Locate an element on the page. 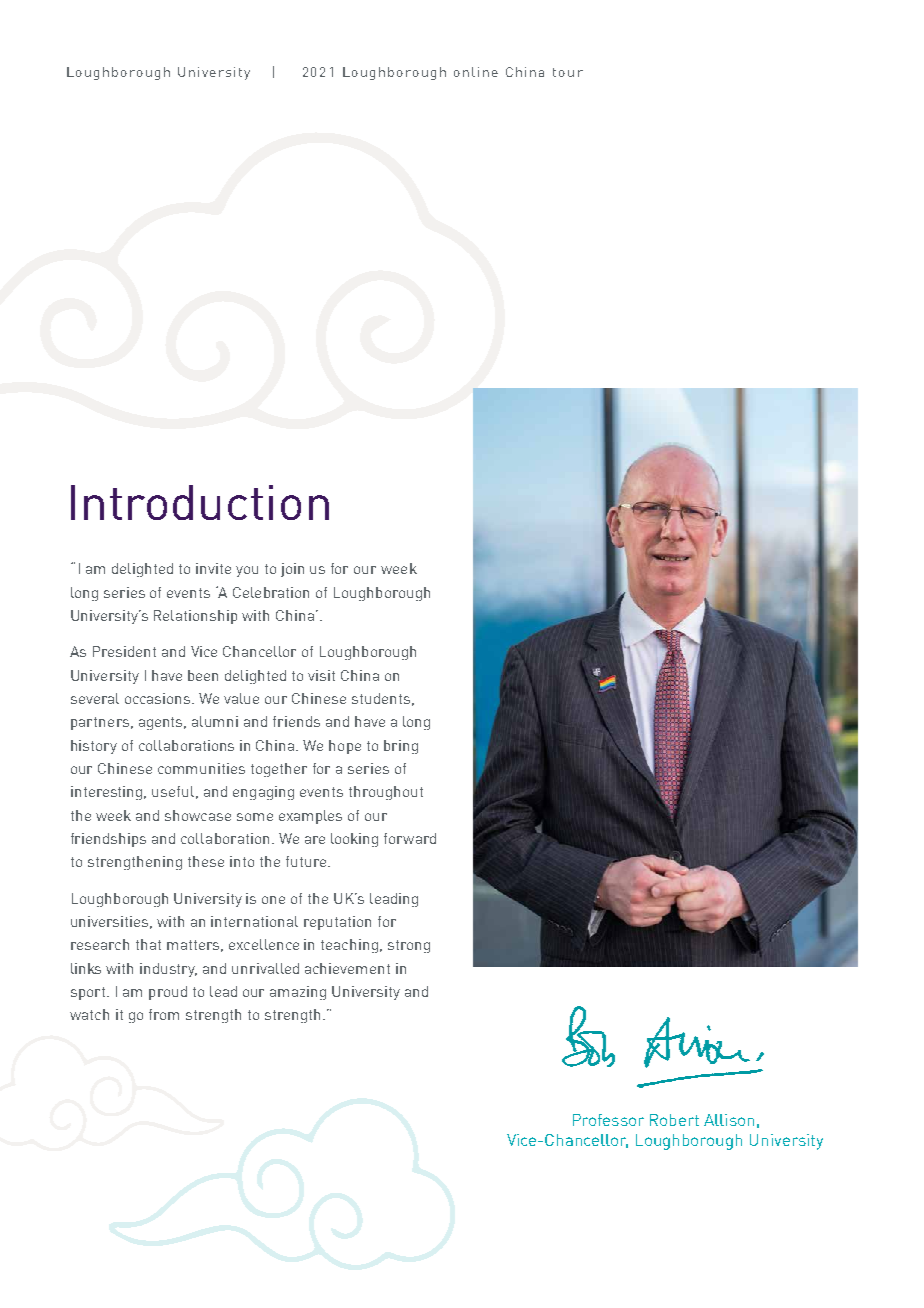  agents is located at coordinates (162, 723).
